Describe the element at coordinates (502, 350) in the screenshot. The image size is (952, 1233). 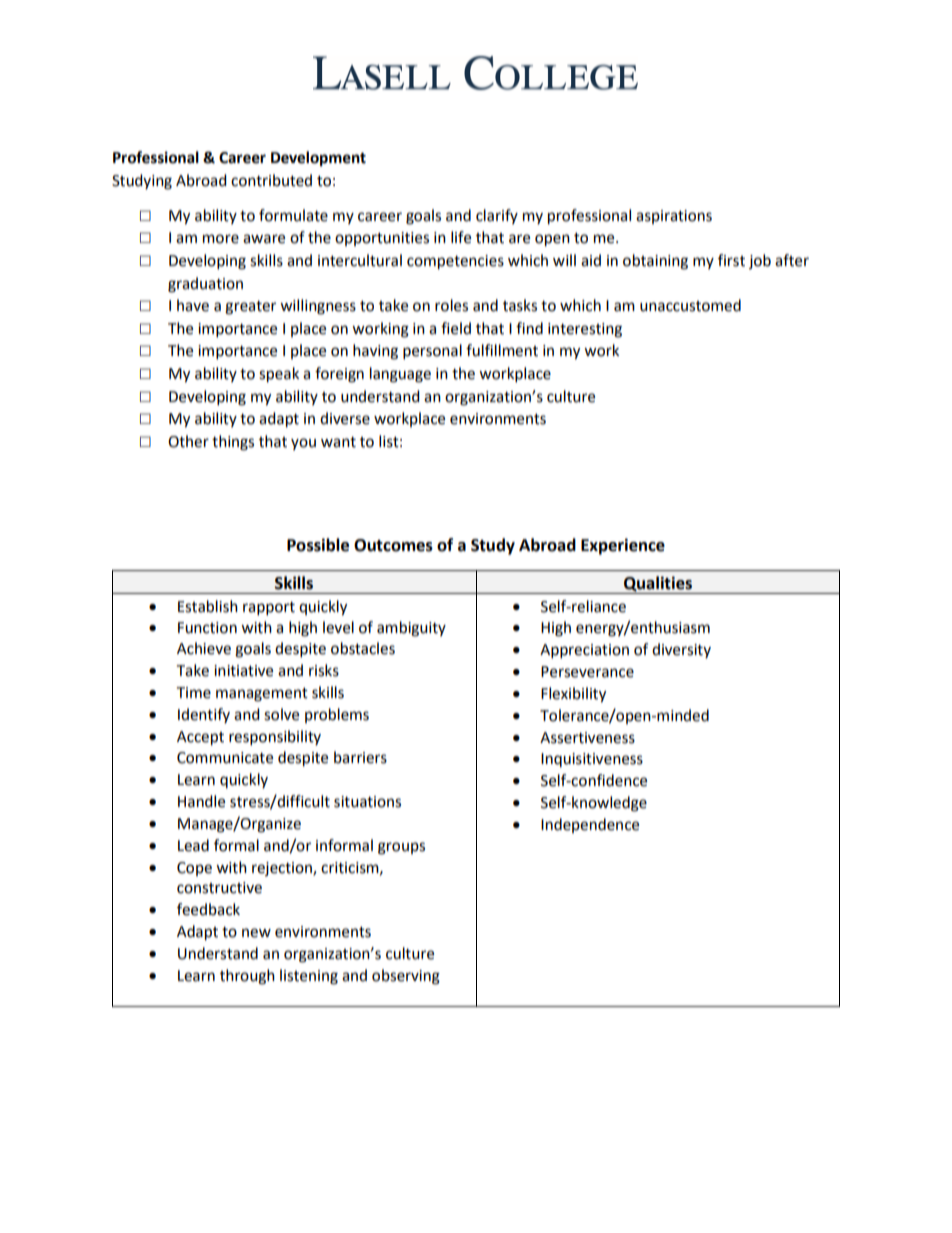
I see `fulfillment` at that location.
